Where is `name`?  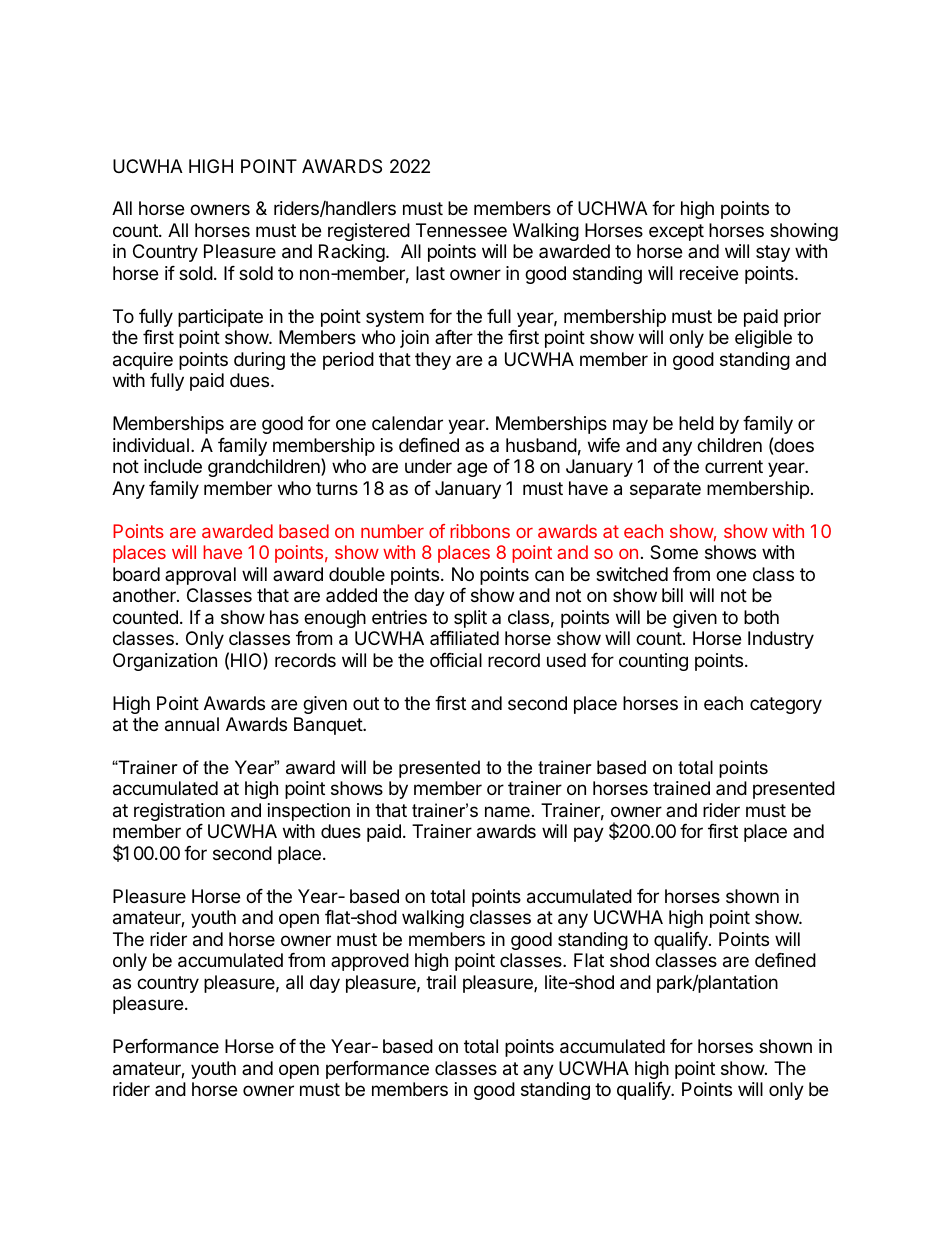 name is located at coordinates (507, 811).
